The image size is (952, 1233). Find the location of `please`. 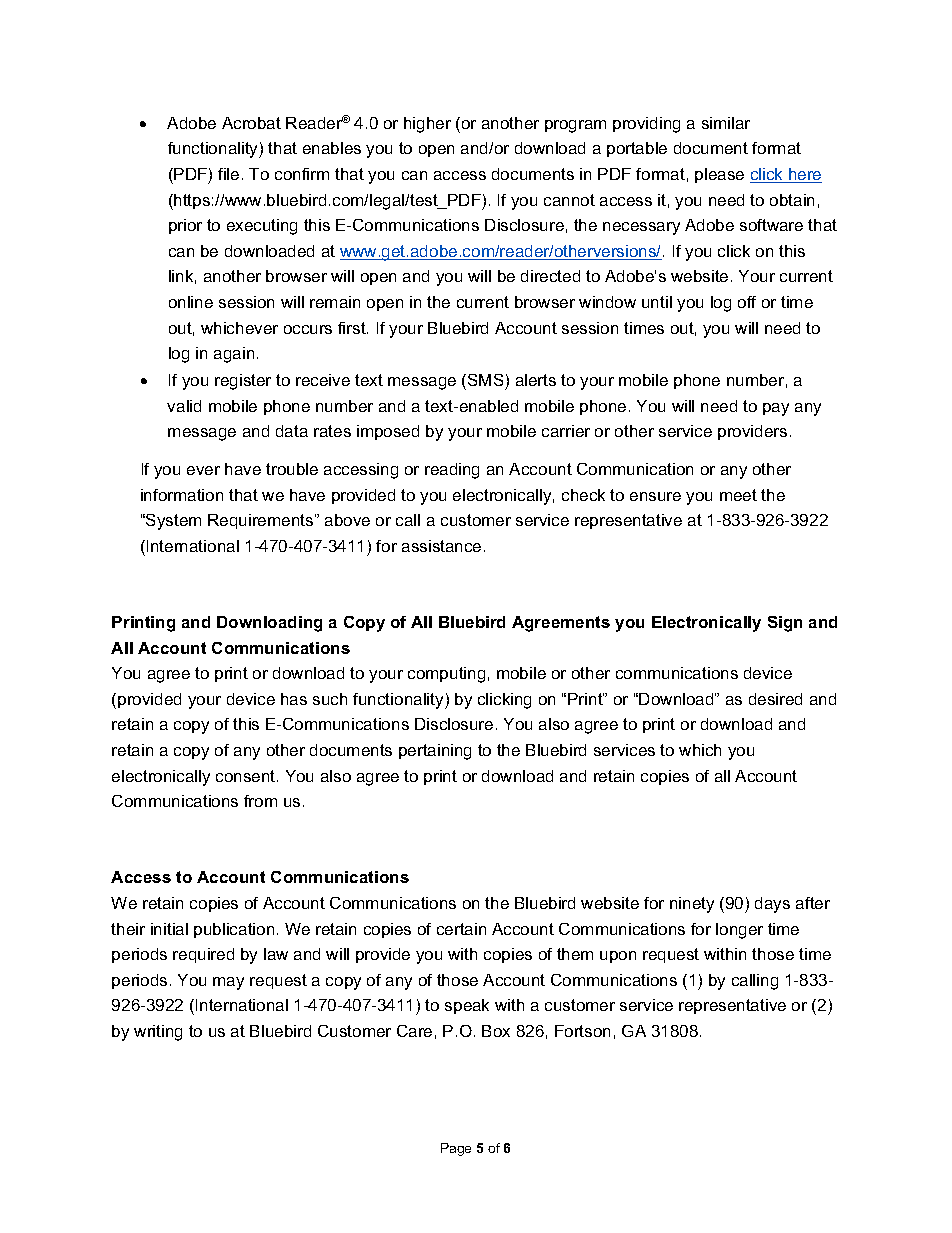

please is located at coordinates (719, 175).
